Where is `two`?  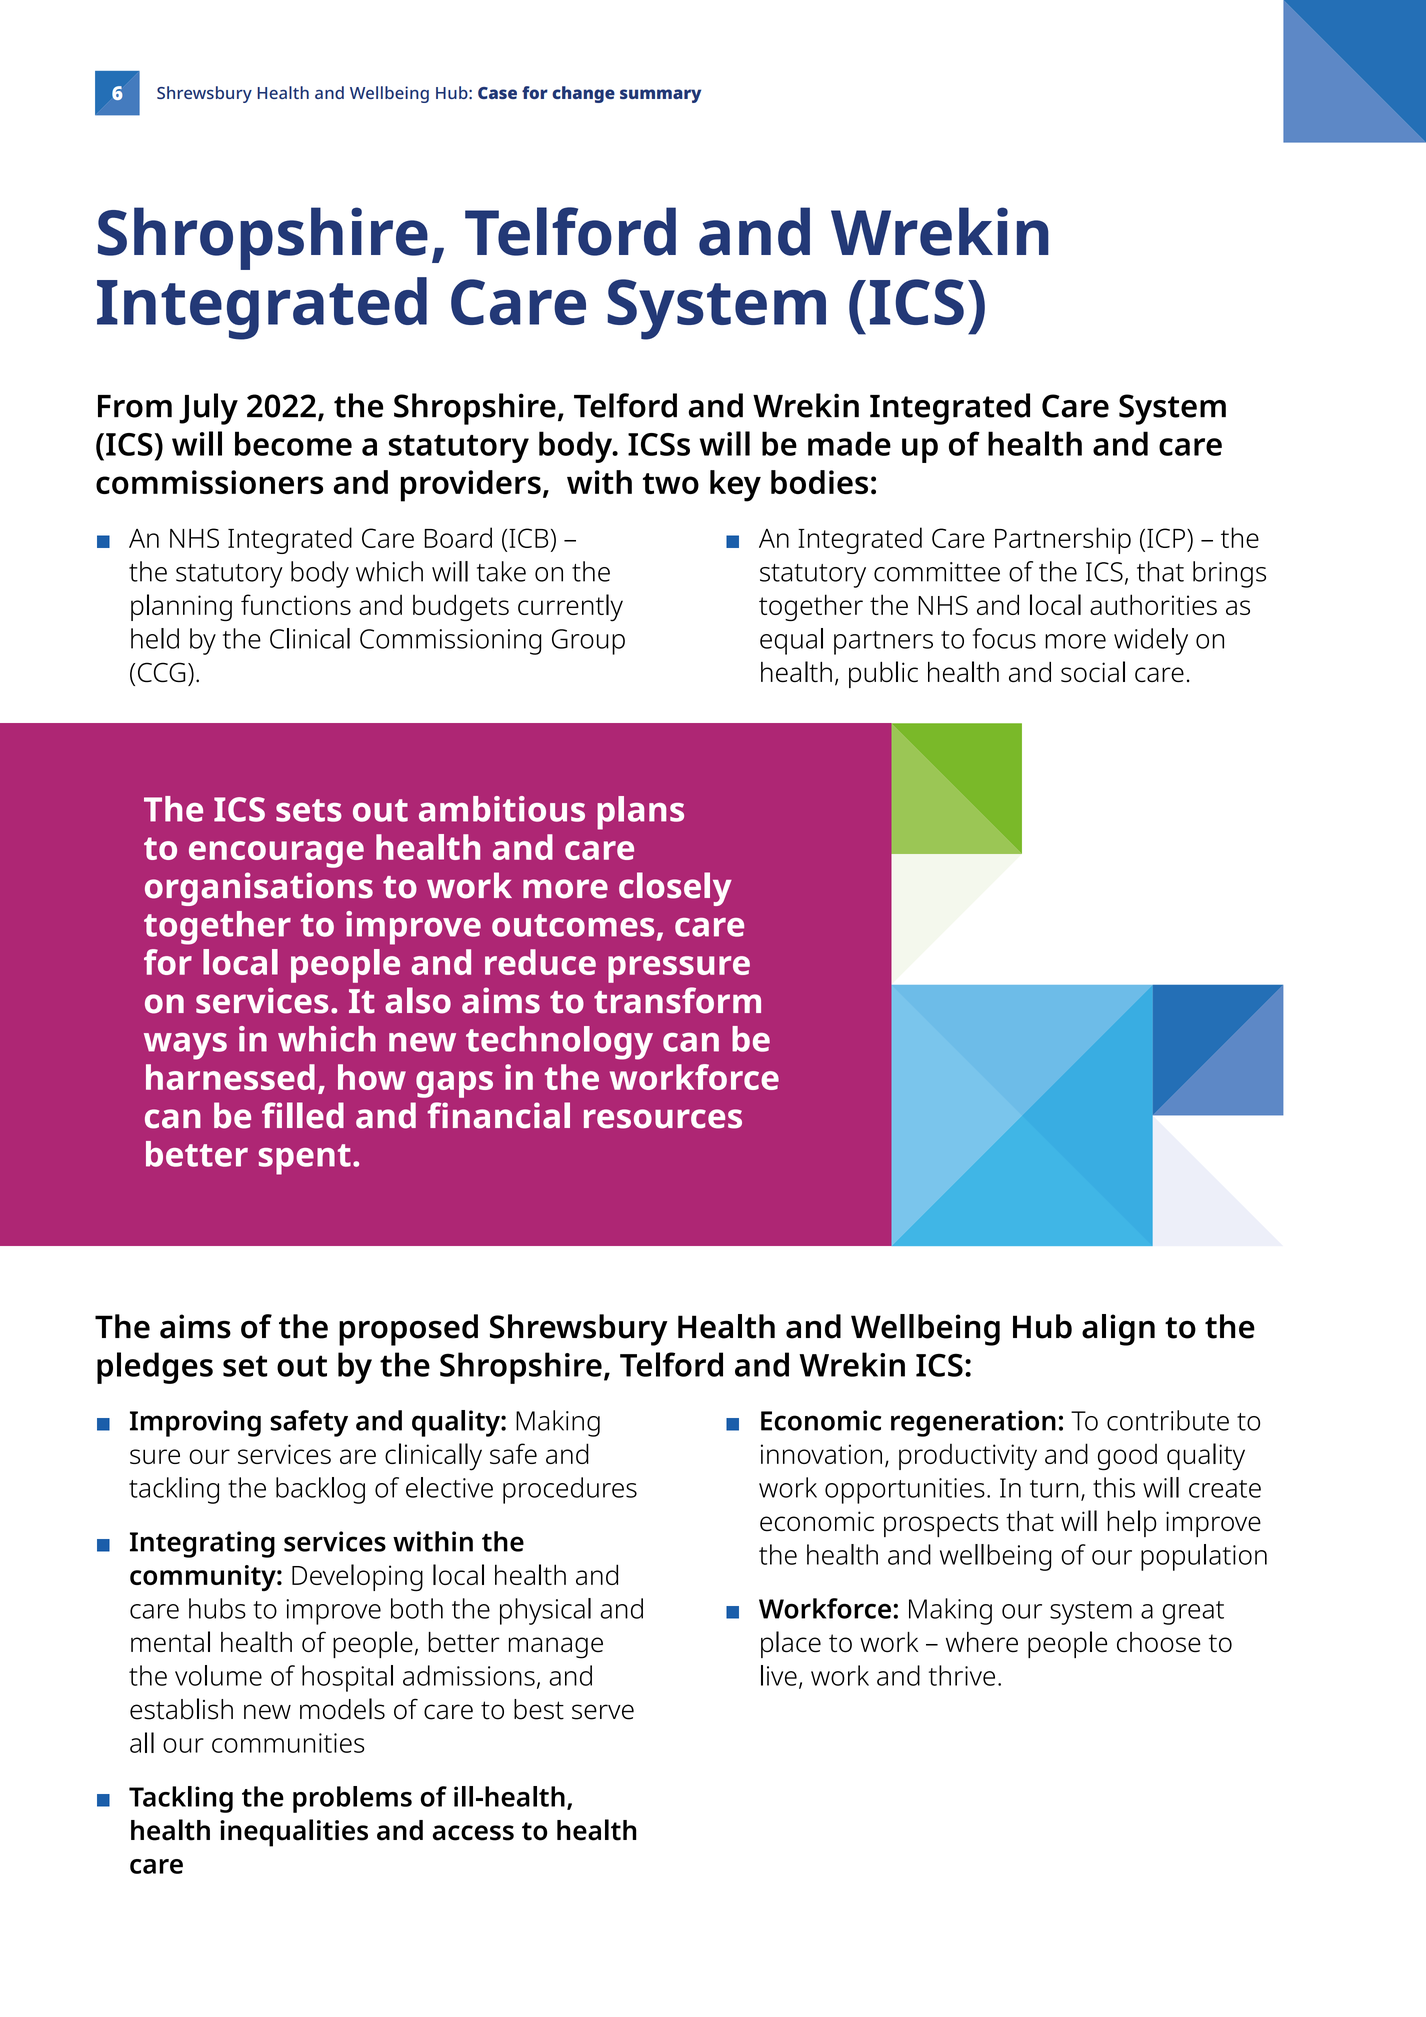
two is located at coordinates (671, 483).
